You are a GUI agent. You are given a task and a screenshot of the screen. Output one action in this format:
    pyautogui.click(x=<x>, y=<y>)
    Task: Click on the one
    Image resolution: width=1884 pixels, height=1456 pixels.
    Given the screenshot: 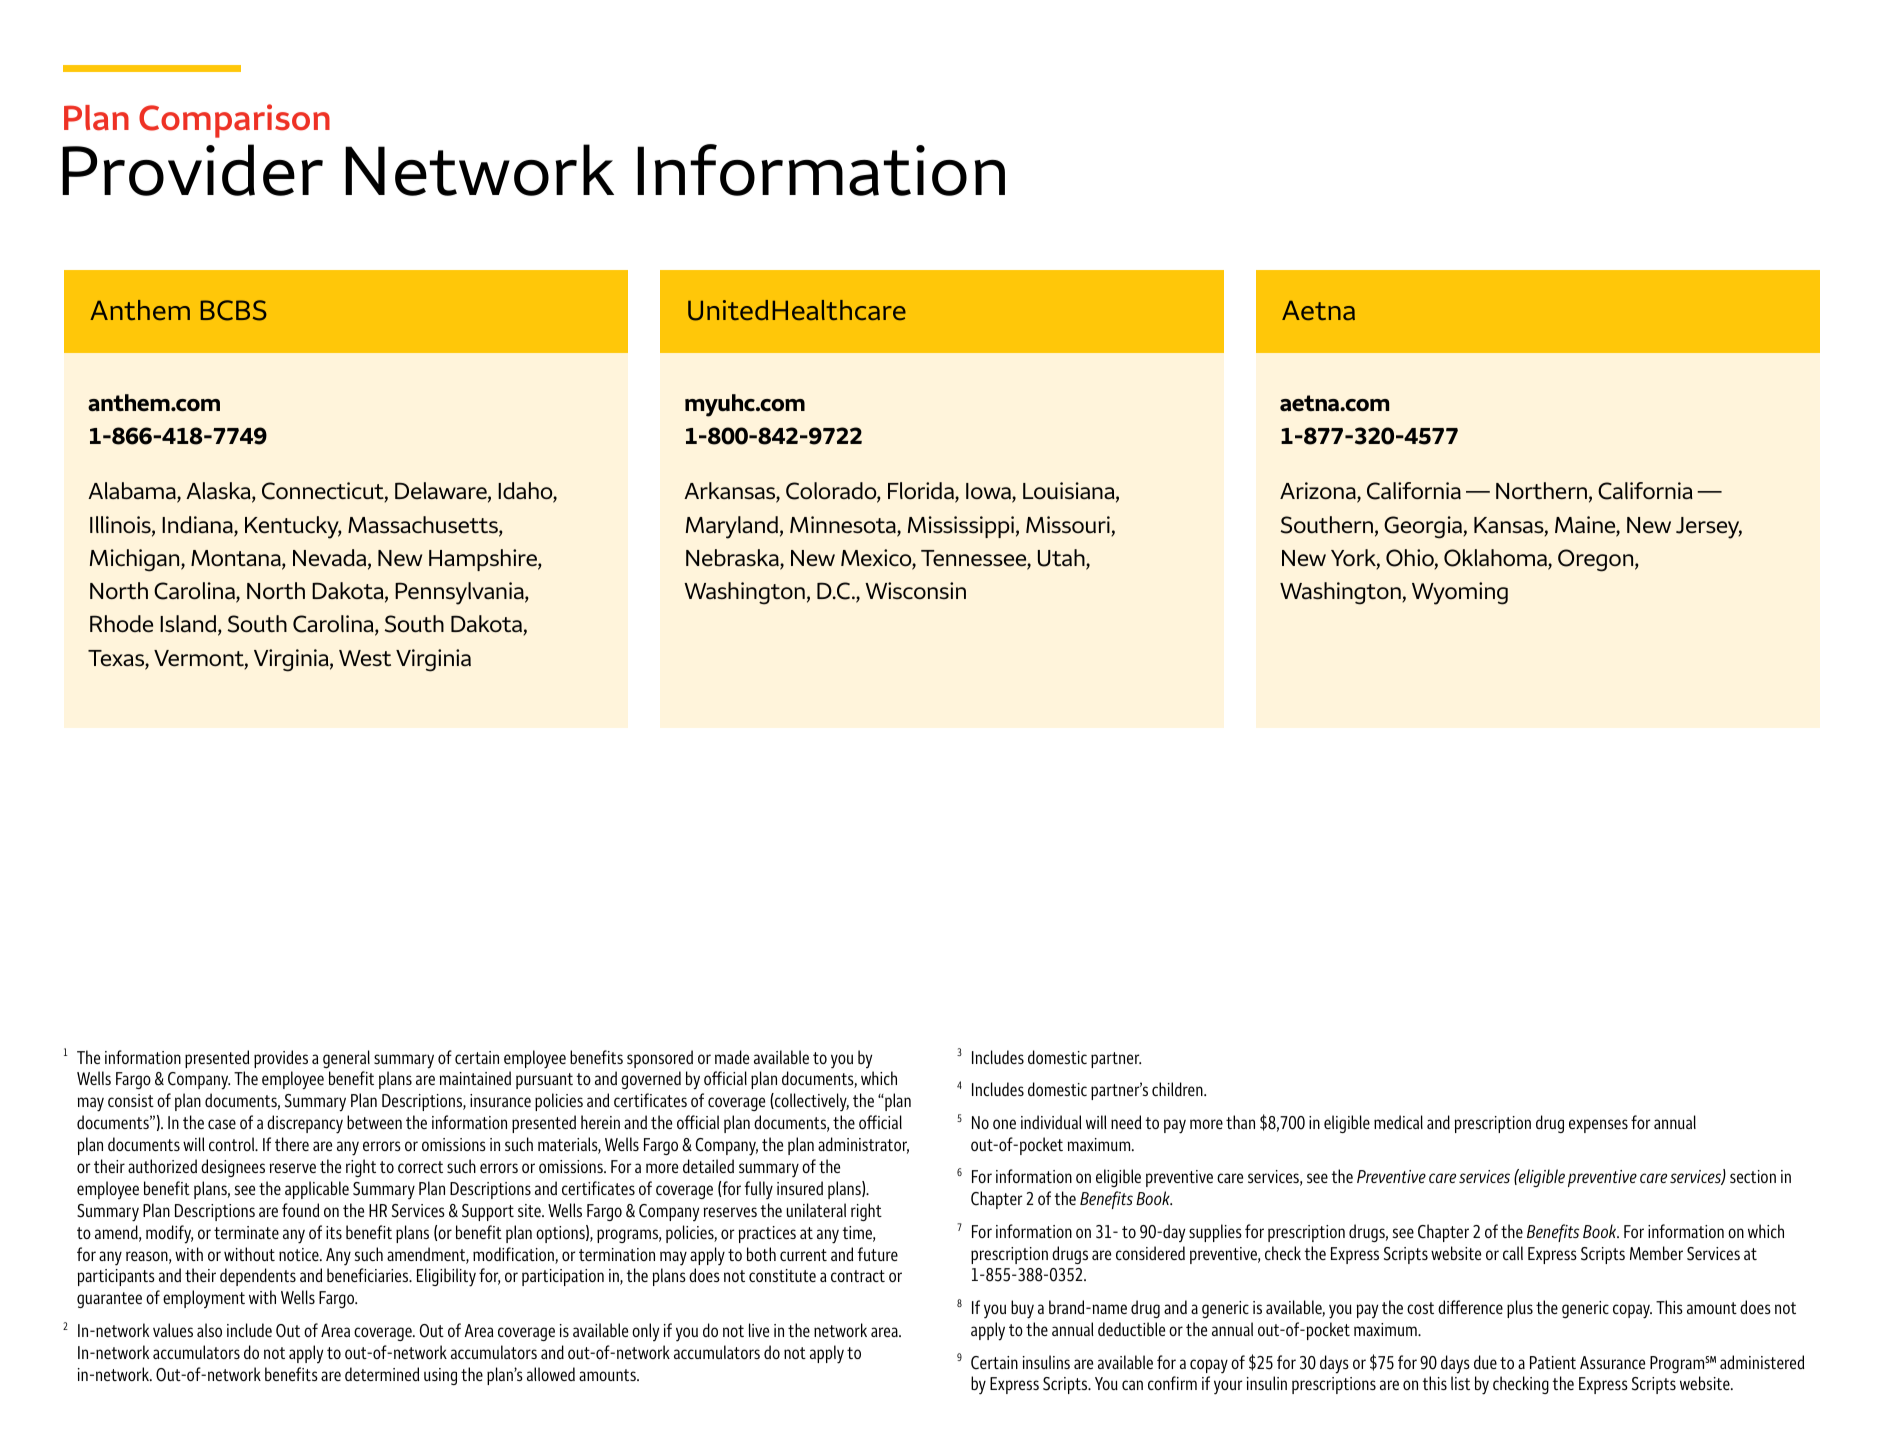 What is the action you would take?
    pyautogui.click(x=1004, y=1124)
